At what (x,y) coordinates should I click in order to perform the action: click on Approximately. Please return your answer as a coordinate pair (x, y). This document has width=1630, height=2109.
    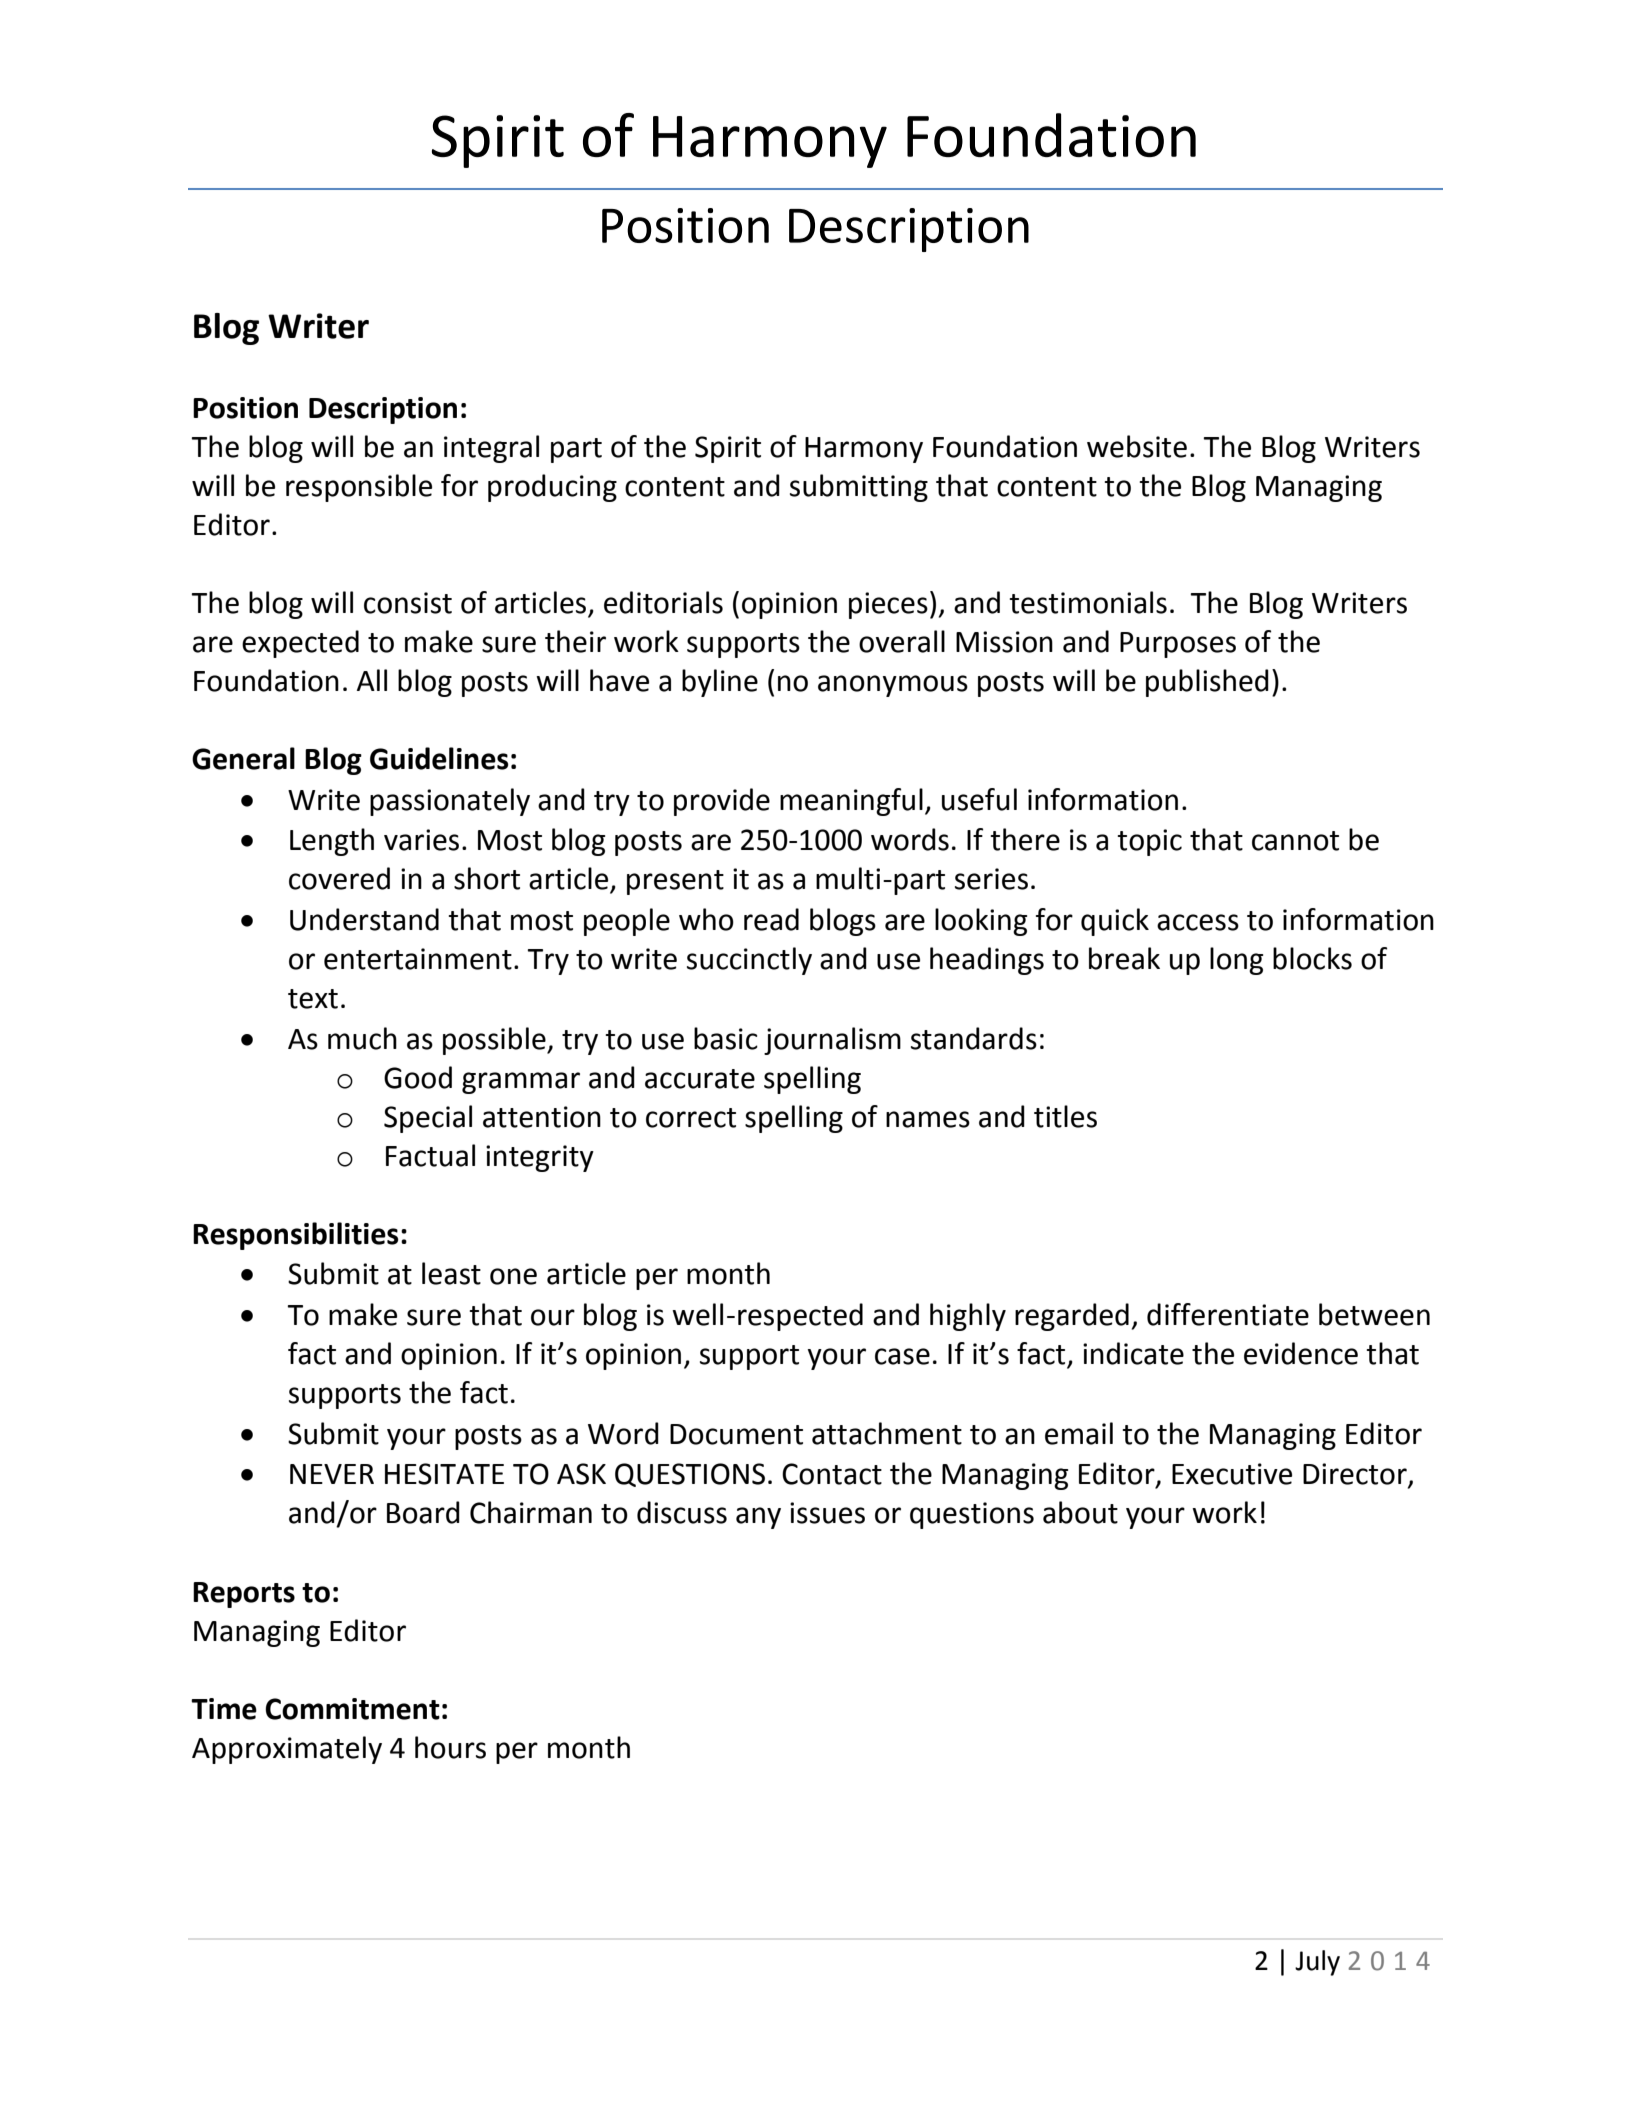
    Looking at the image, I should click on (287, 1750).
